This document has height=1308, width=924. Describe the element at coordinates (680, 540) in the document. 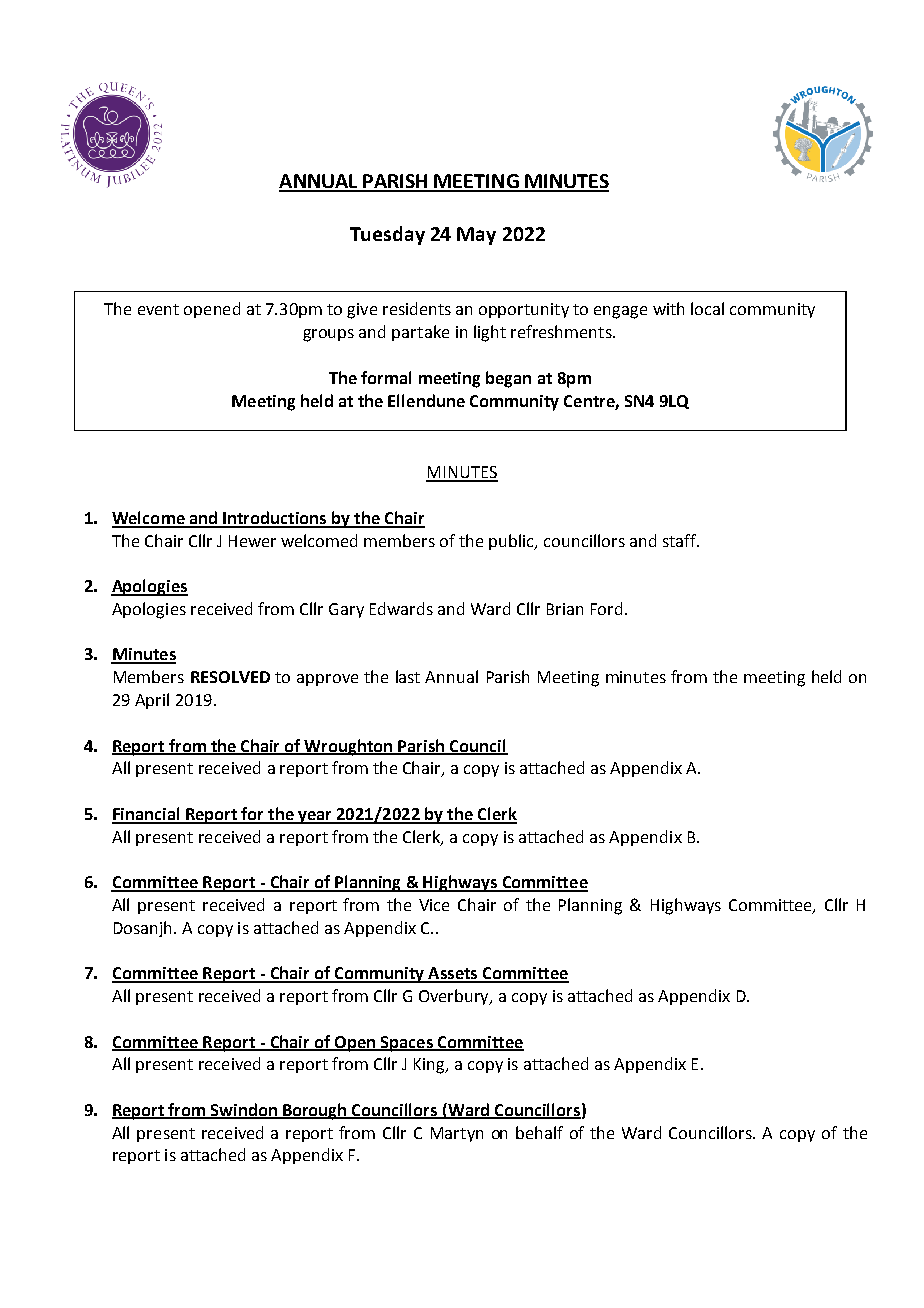

I see `staff` at that location.
